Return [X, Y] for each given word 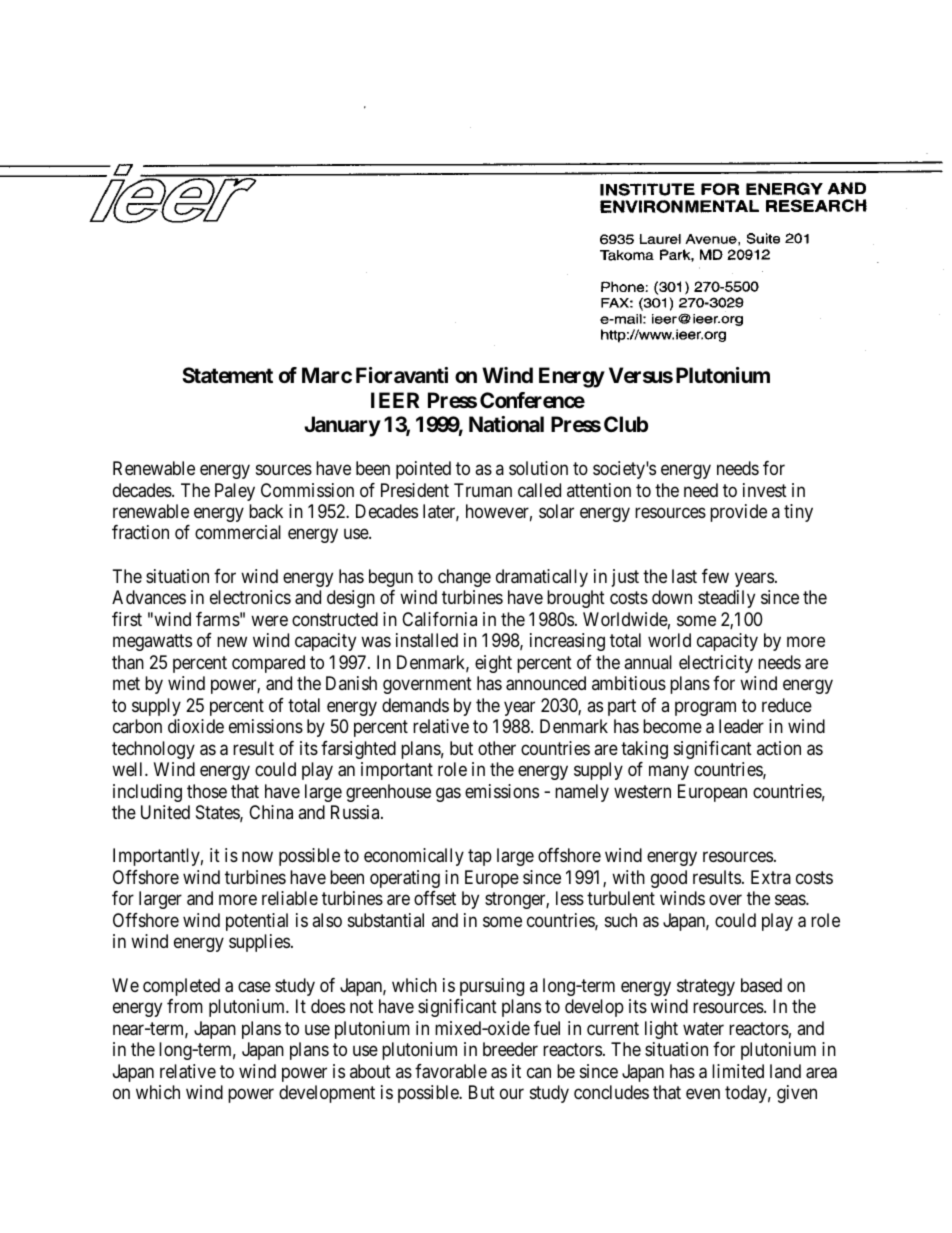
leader [741, 726]
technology [153, 750]
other [497, 748]
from [185, 1006]
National [506, 424]
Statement [227, 375]
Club [626, 424]
